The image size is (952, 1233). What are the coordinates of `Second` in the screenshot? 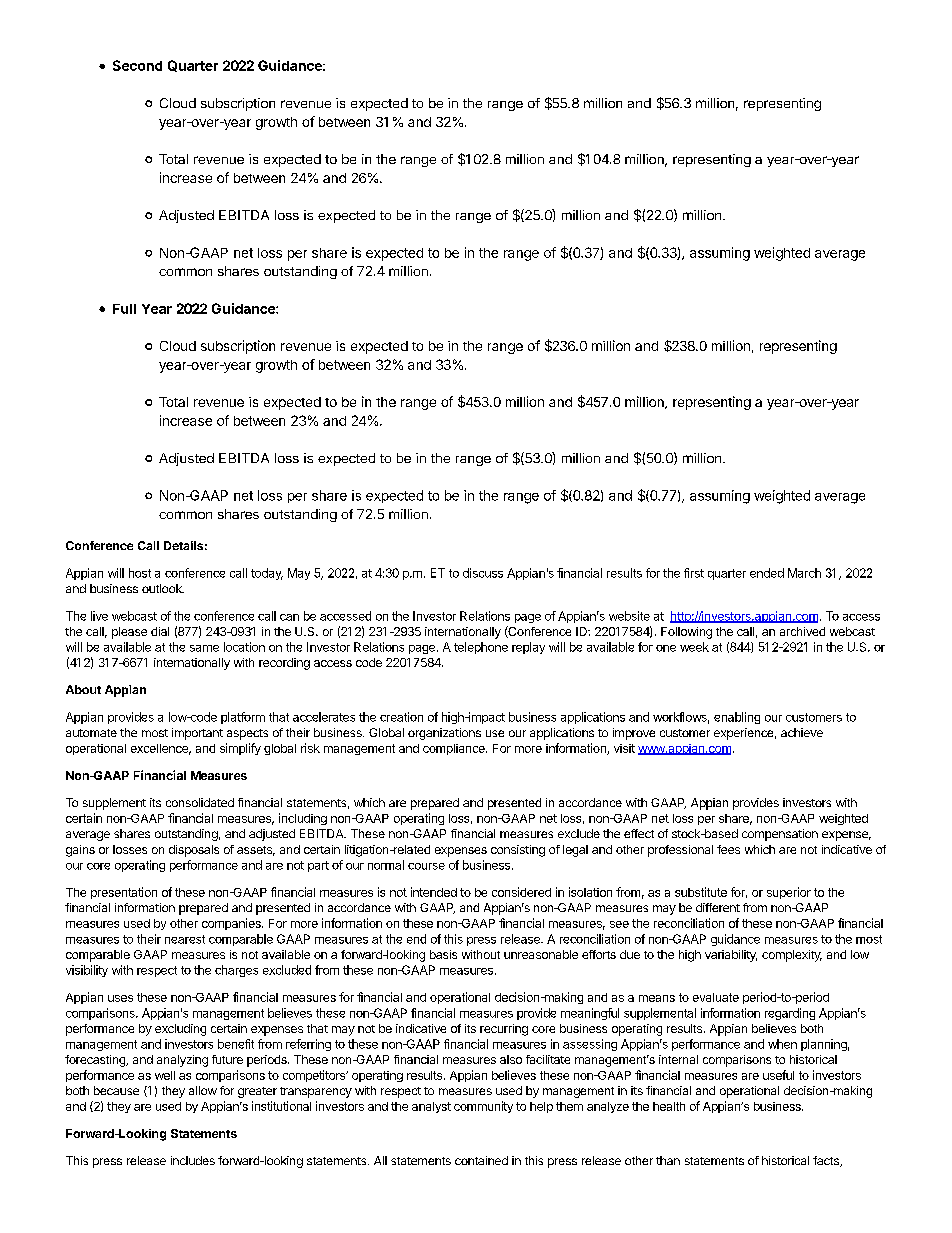 It's located at (137, 65).
